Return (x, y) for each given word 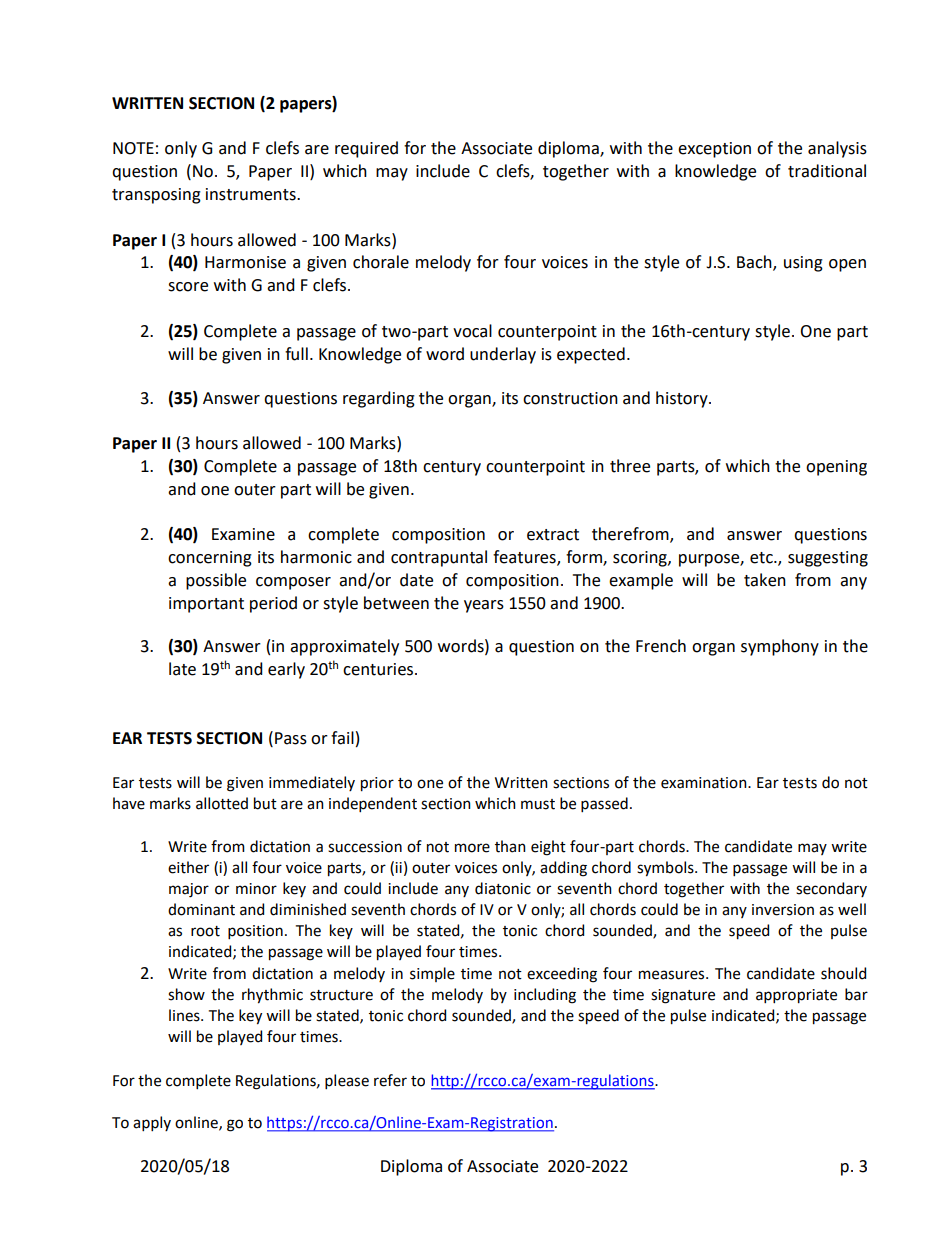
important (206, 605)
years (484, 606)
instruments (252, 194)
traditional (827, 171)
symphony (780, 647)
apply (152, 1123)
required (366, 149)
